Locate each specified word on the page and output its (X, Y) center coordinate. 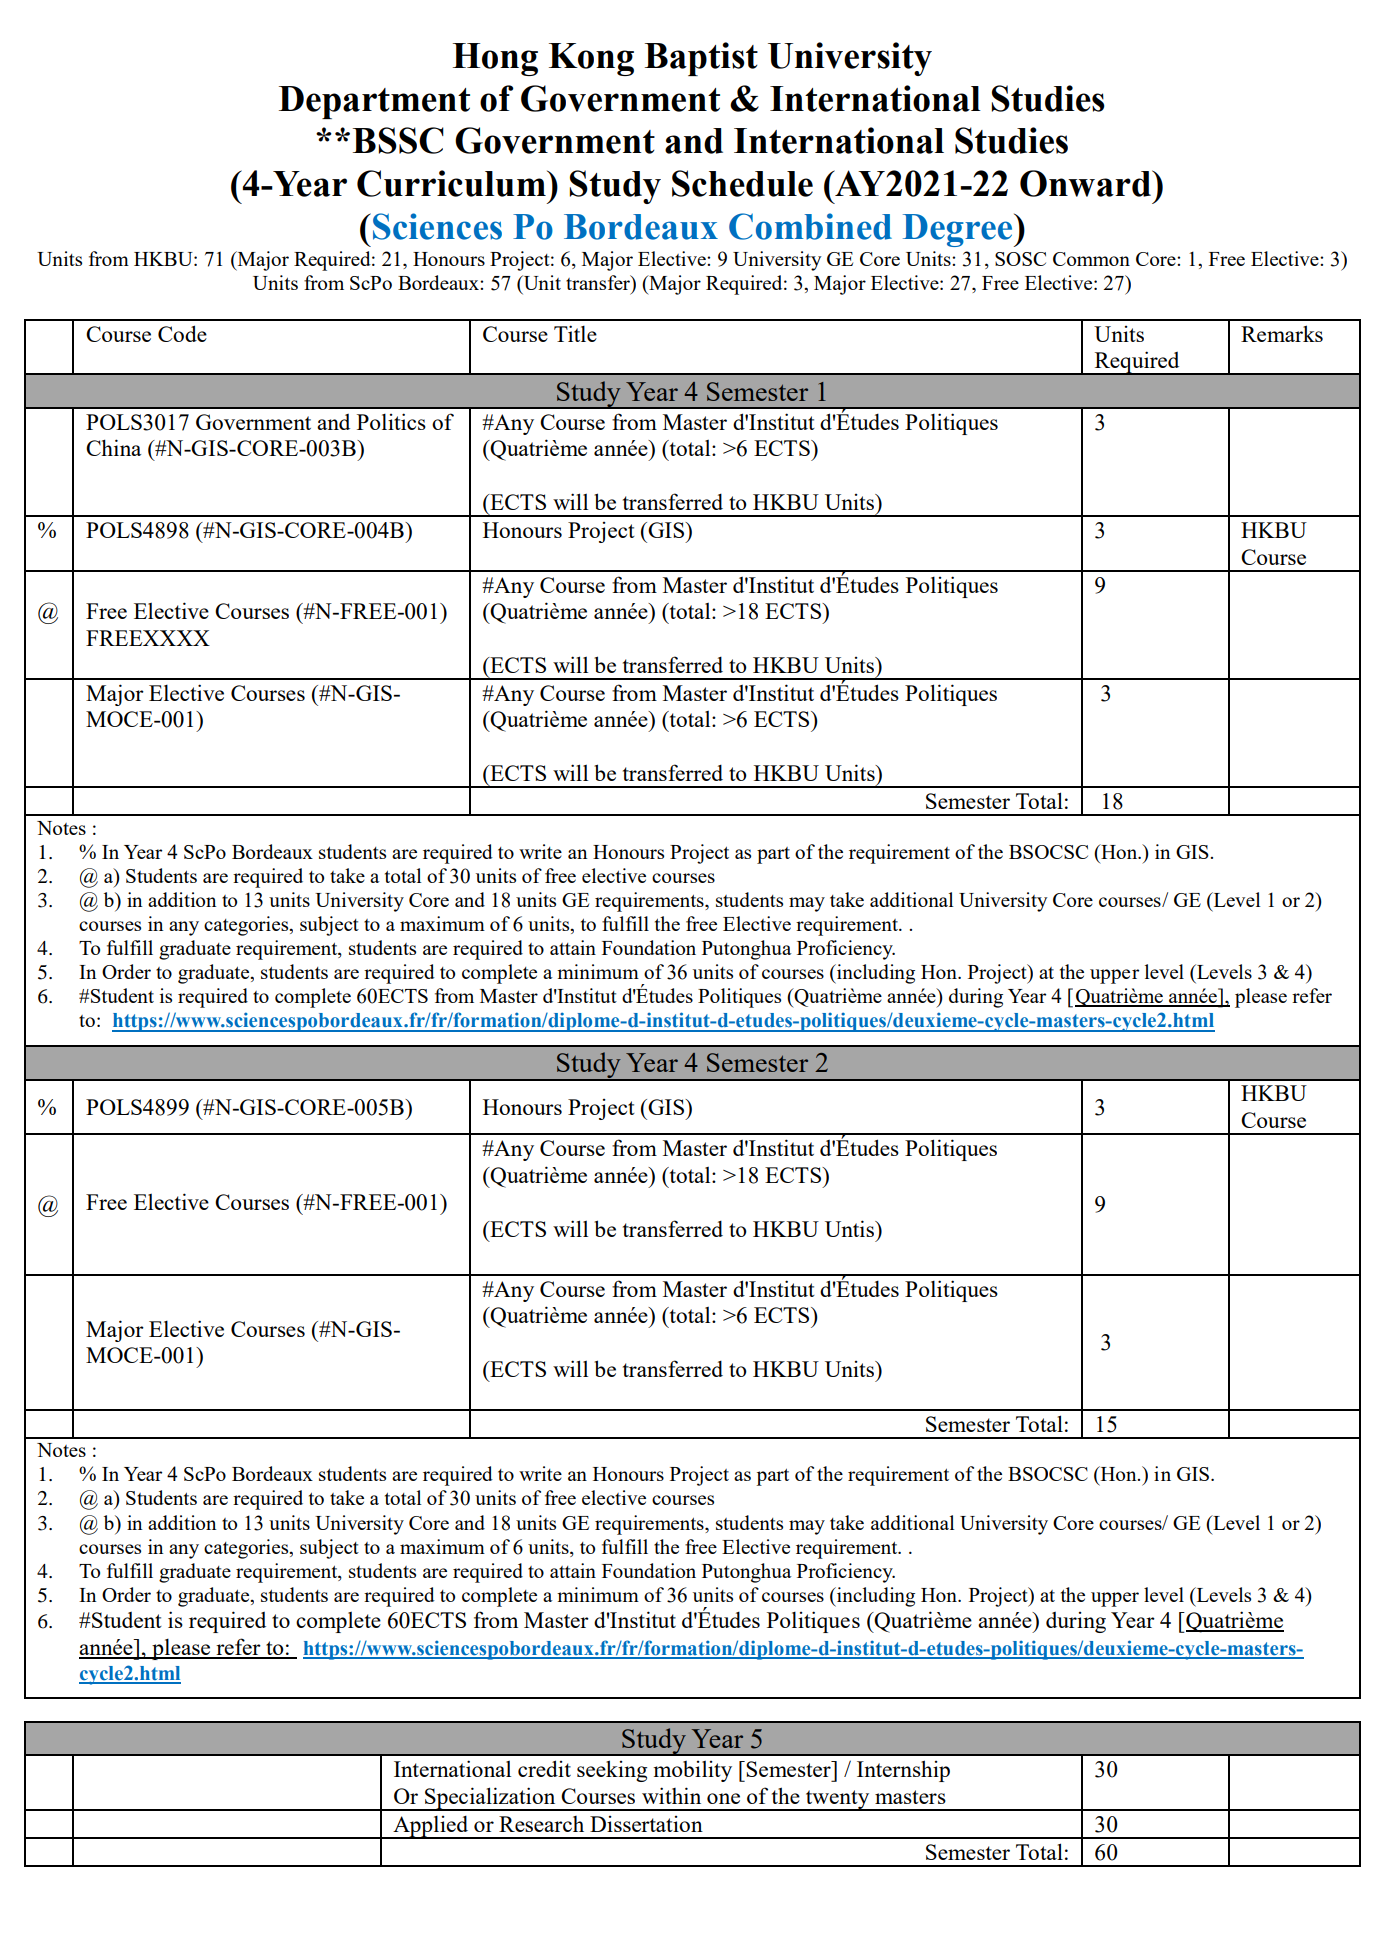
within (671, 1795)
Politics (391, 421)
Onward (1086, 183)
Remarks (1282, 333)
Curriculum (452, 183)
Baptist (701, 59)
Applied (431, 1827)
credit (544, 1768)
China (113, 447)
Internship (903, 1771)
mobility (692, 1771)
